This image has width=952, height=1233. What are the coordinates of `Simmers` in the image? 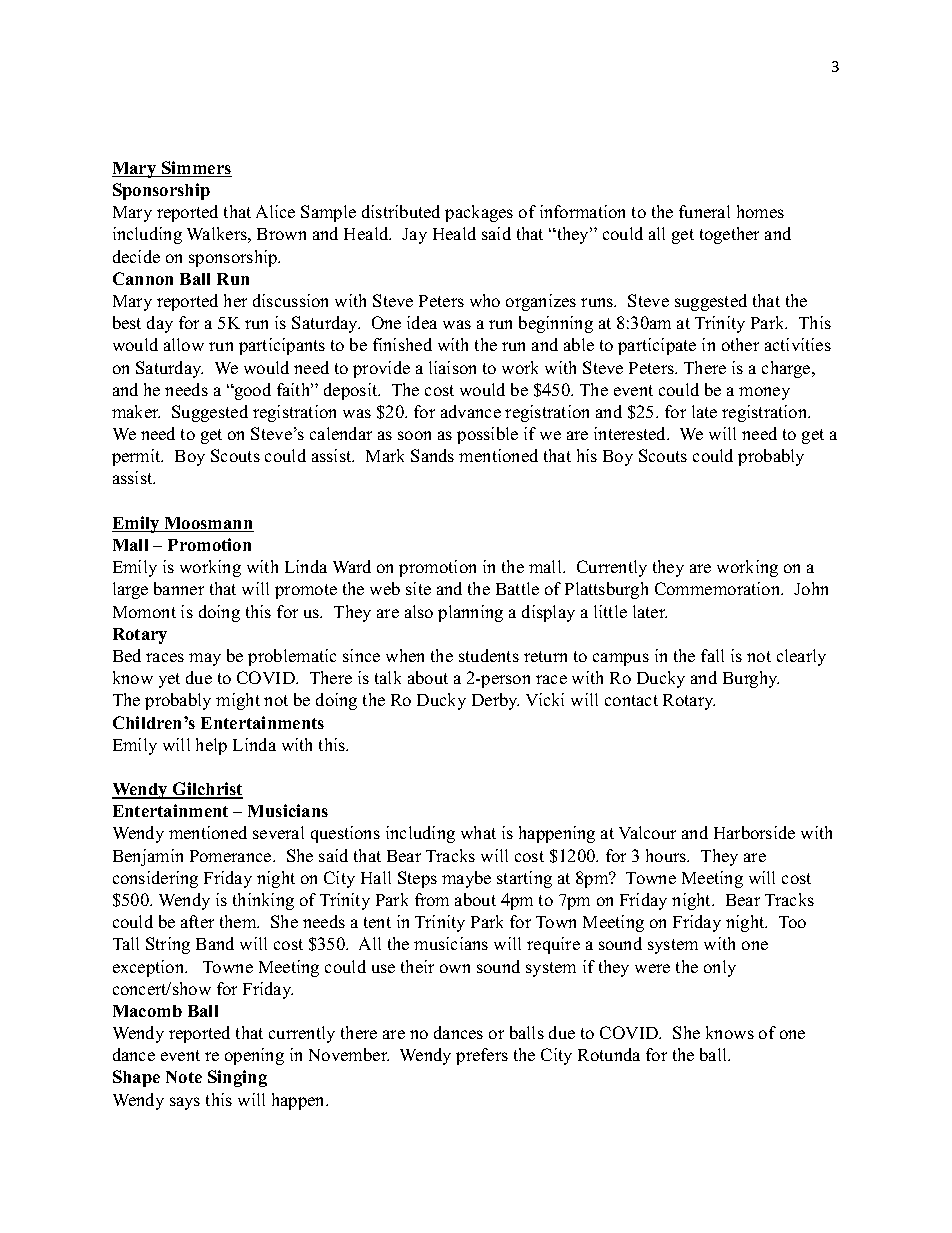 It's located at (196, 169).
